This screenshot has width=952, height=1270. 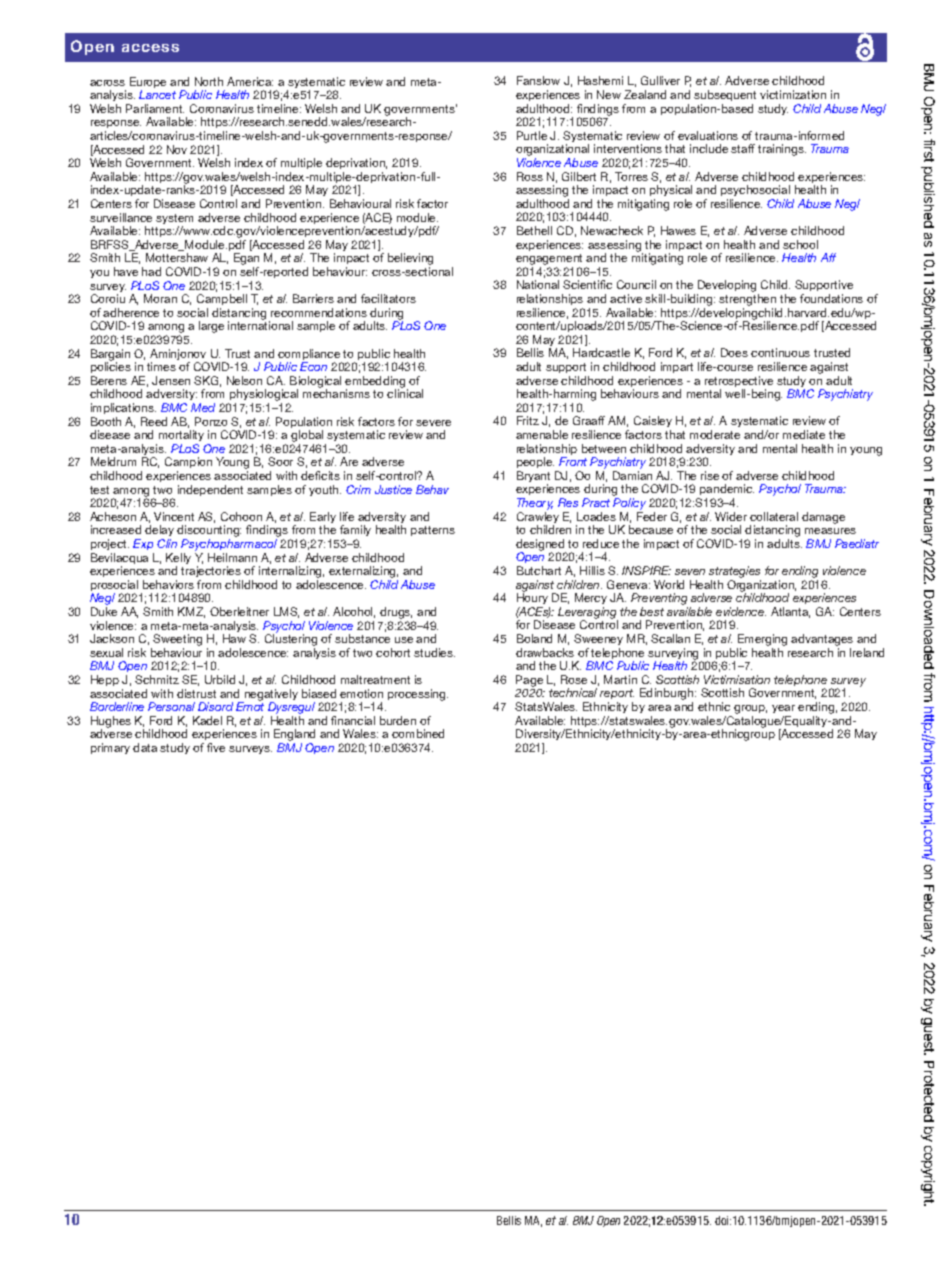 What do you see at coordinates (793, 94) in the screenshot?
I see `victimization` at bounding box center [793, 94].
